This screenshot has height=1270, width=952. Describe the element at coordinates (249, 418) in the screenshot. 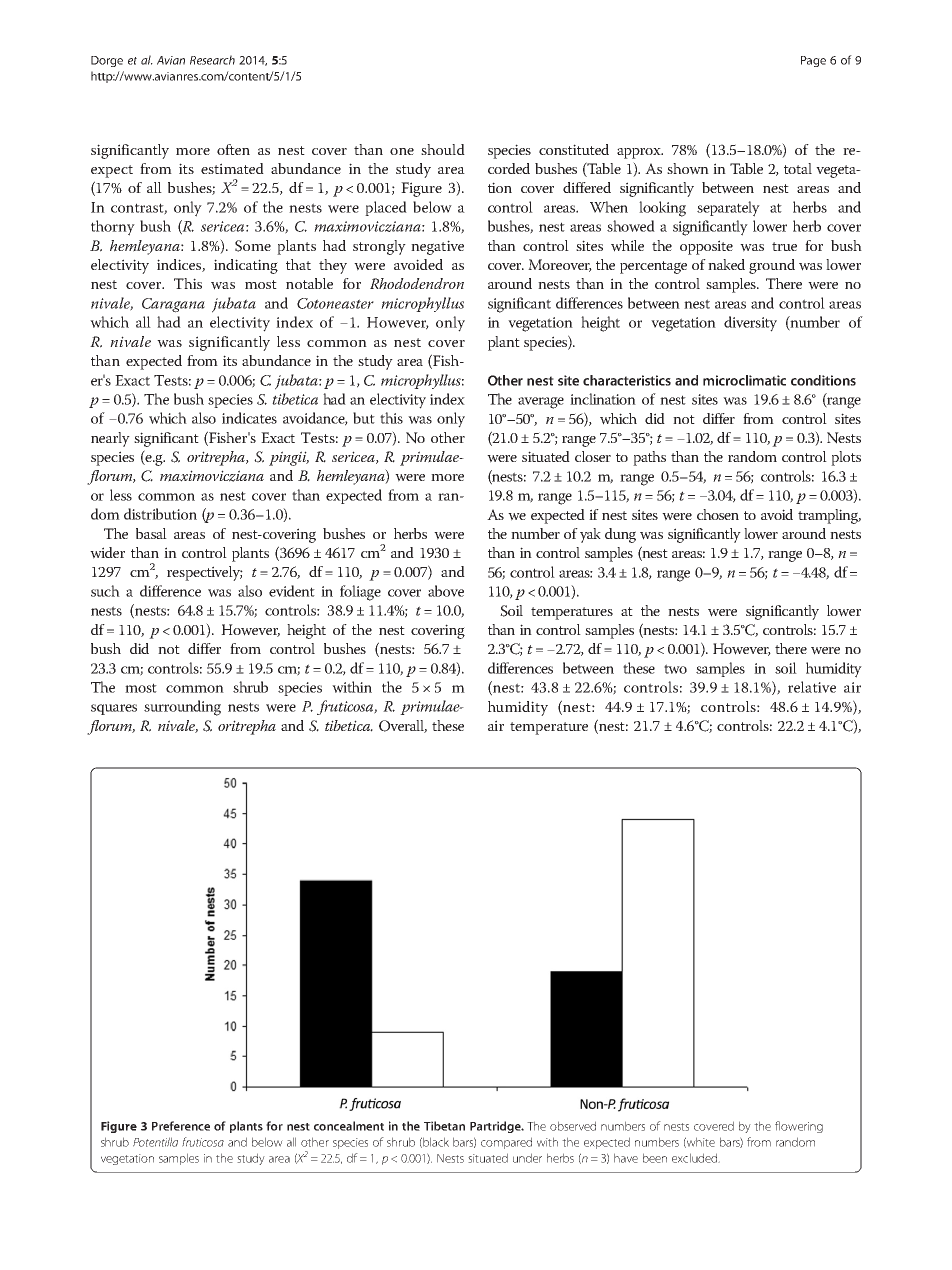

I see `indicates` at that location.
